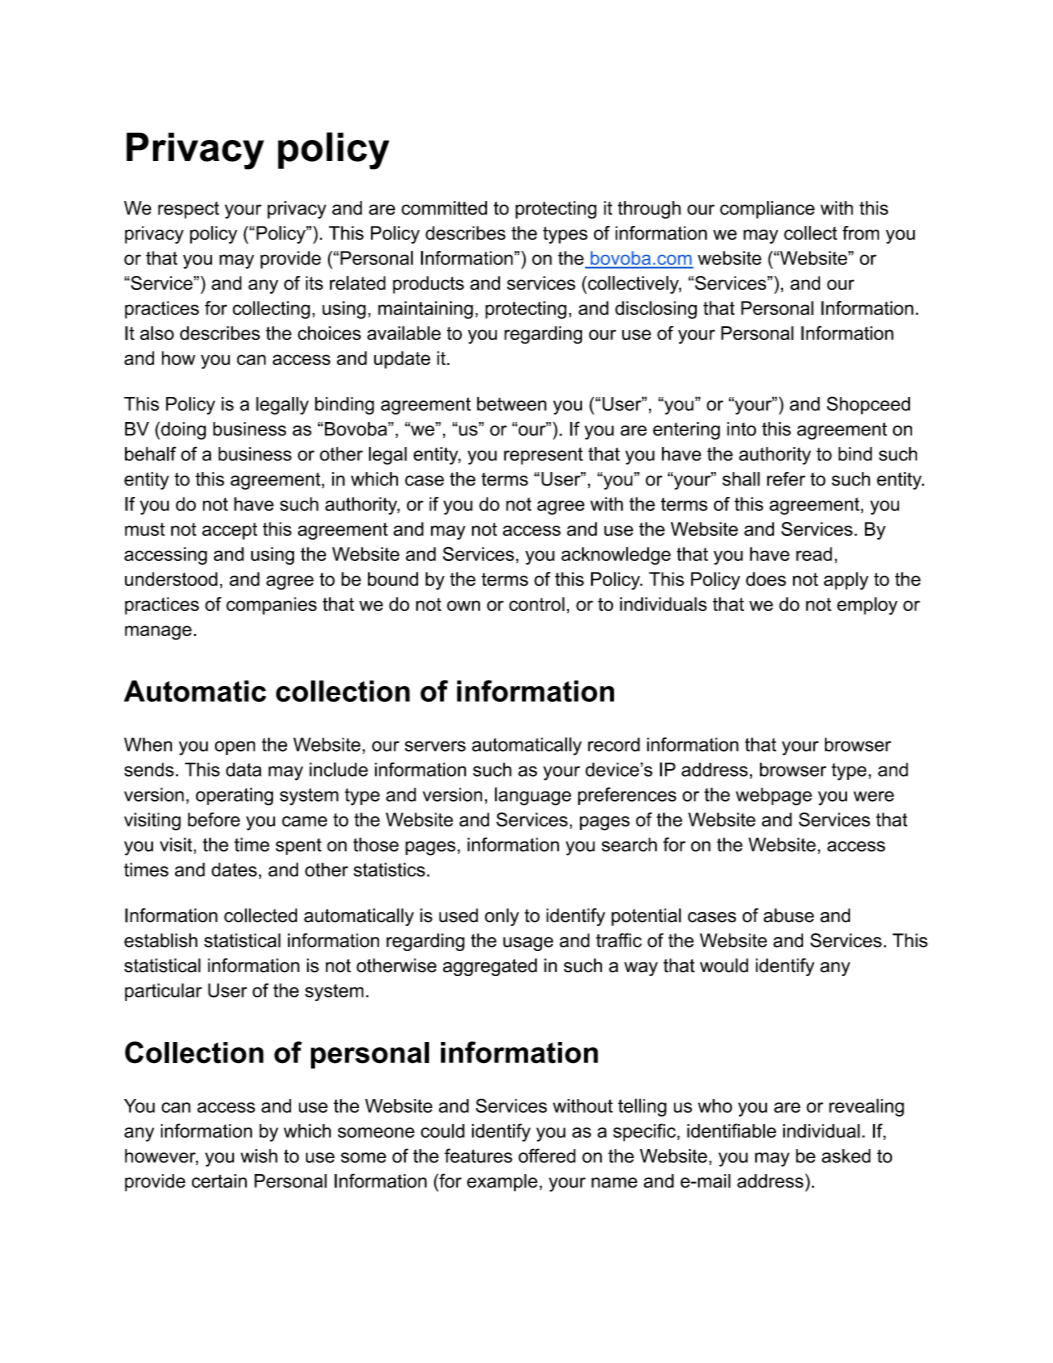 The height and width of the page is (1363, 1053). What do you see at coordinates (229, 531) in the page?
I see `accept` at bounding box center [229, 531].
